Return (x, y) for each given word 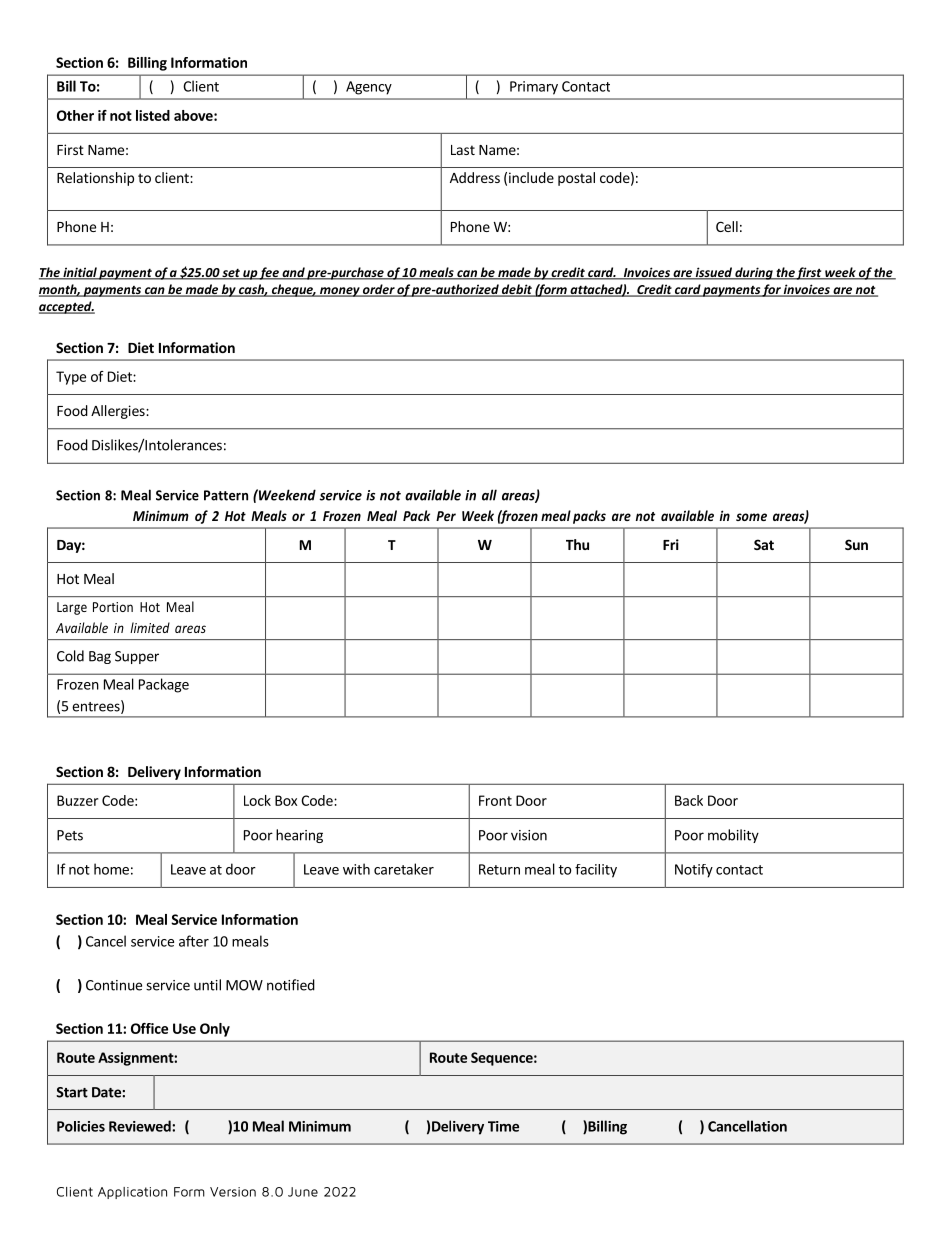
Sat (764, 544)
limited (150, 627)
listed (153, 115)
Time (503, 1126)
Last (463, 150)
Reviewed (141, 1126)
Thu (577, 544)
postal (576, 179)
